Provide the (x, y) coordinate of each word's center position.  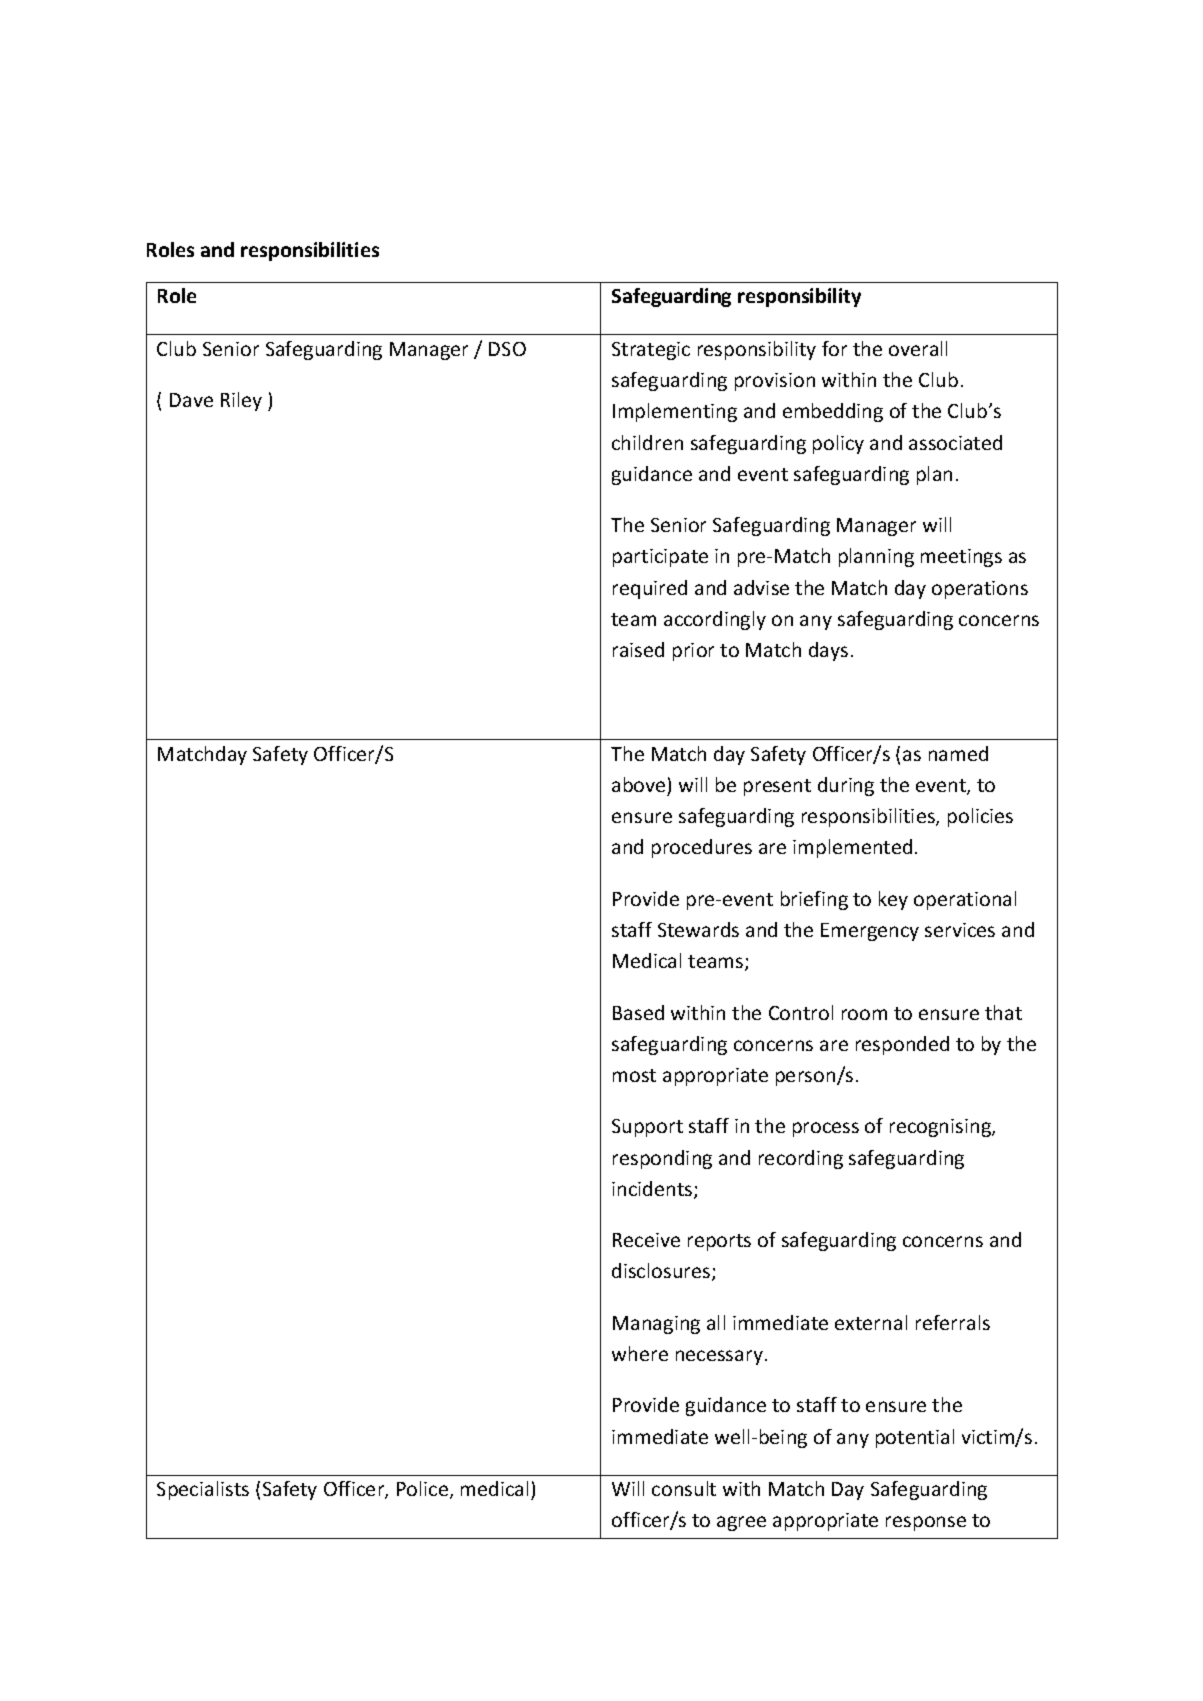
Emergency (870, 932)
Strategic (651, 351)
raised (638, 649)
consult (684, 1488)
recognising (941, 1128)
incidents (653, 1190)
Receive (646, 1240)
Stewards (698, 929)
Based (638, 1012)
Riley (241, 401)
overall (918, 348)
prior (693, 652)
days (828, 651)
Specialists (203, 1490)
